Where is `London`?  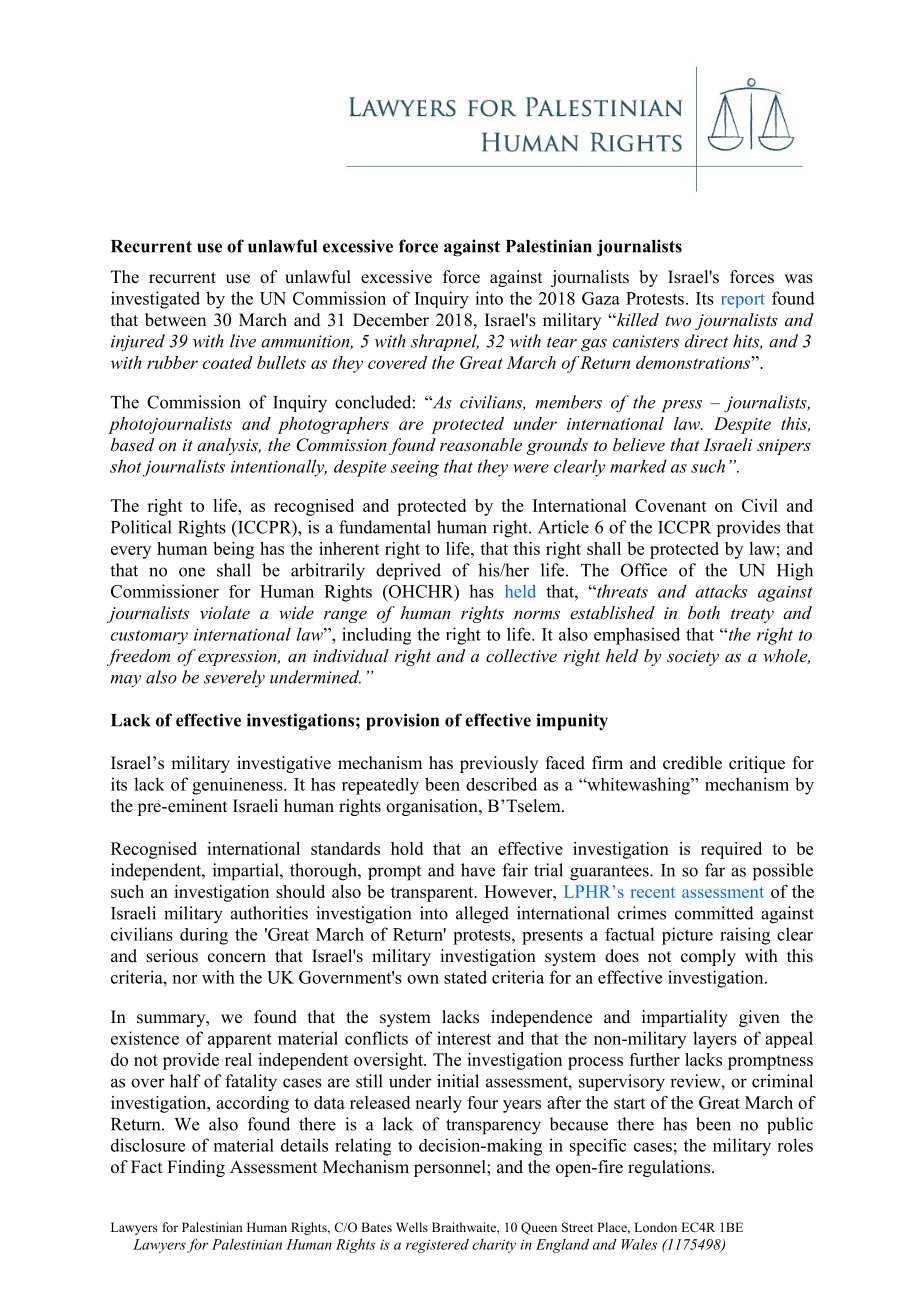
London is located at coordinates (655, 1227).
